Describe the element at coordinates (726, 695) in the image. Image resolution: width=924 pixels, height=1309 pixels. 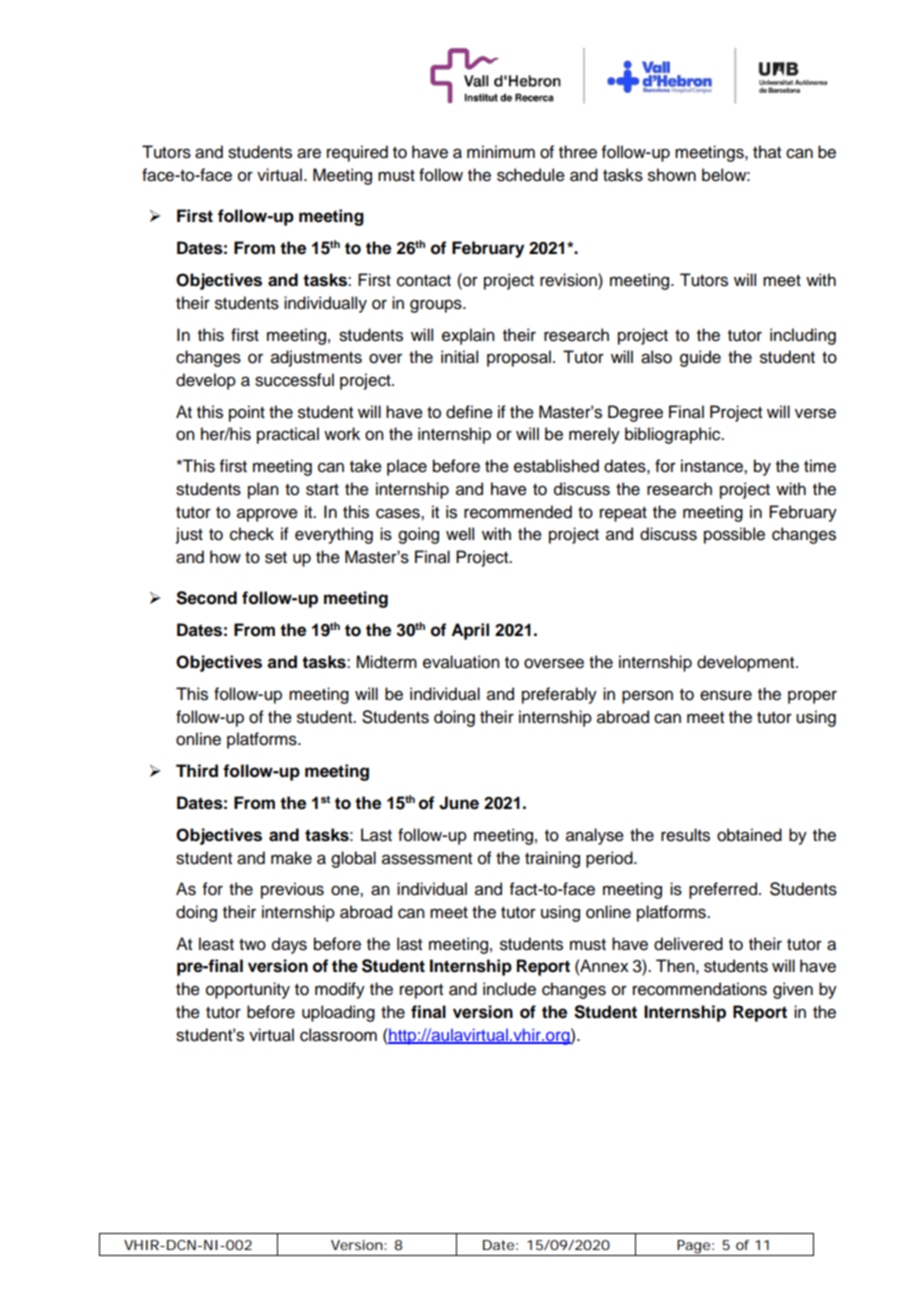
I see `ensure` at that location.
